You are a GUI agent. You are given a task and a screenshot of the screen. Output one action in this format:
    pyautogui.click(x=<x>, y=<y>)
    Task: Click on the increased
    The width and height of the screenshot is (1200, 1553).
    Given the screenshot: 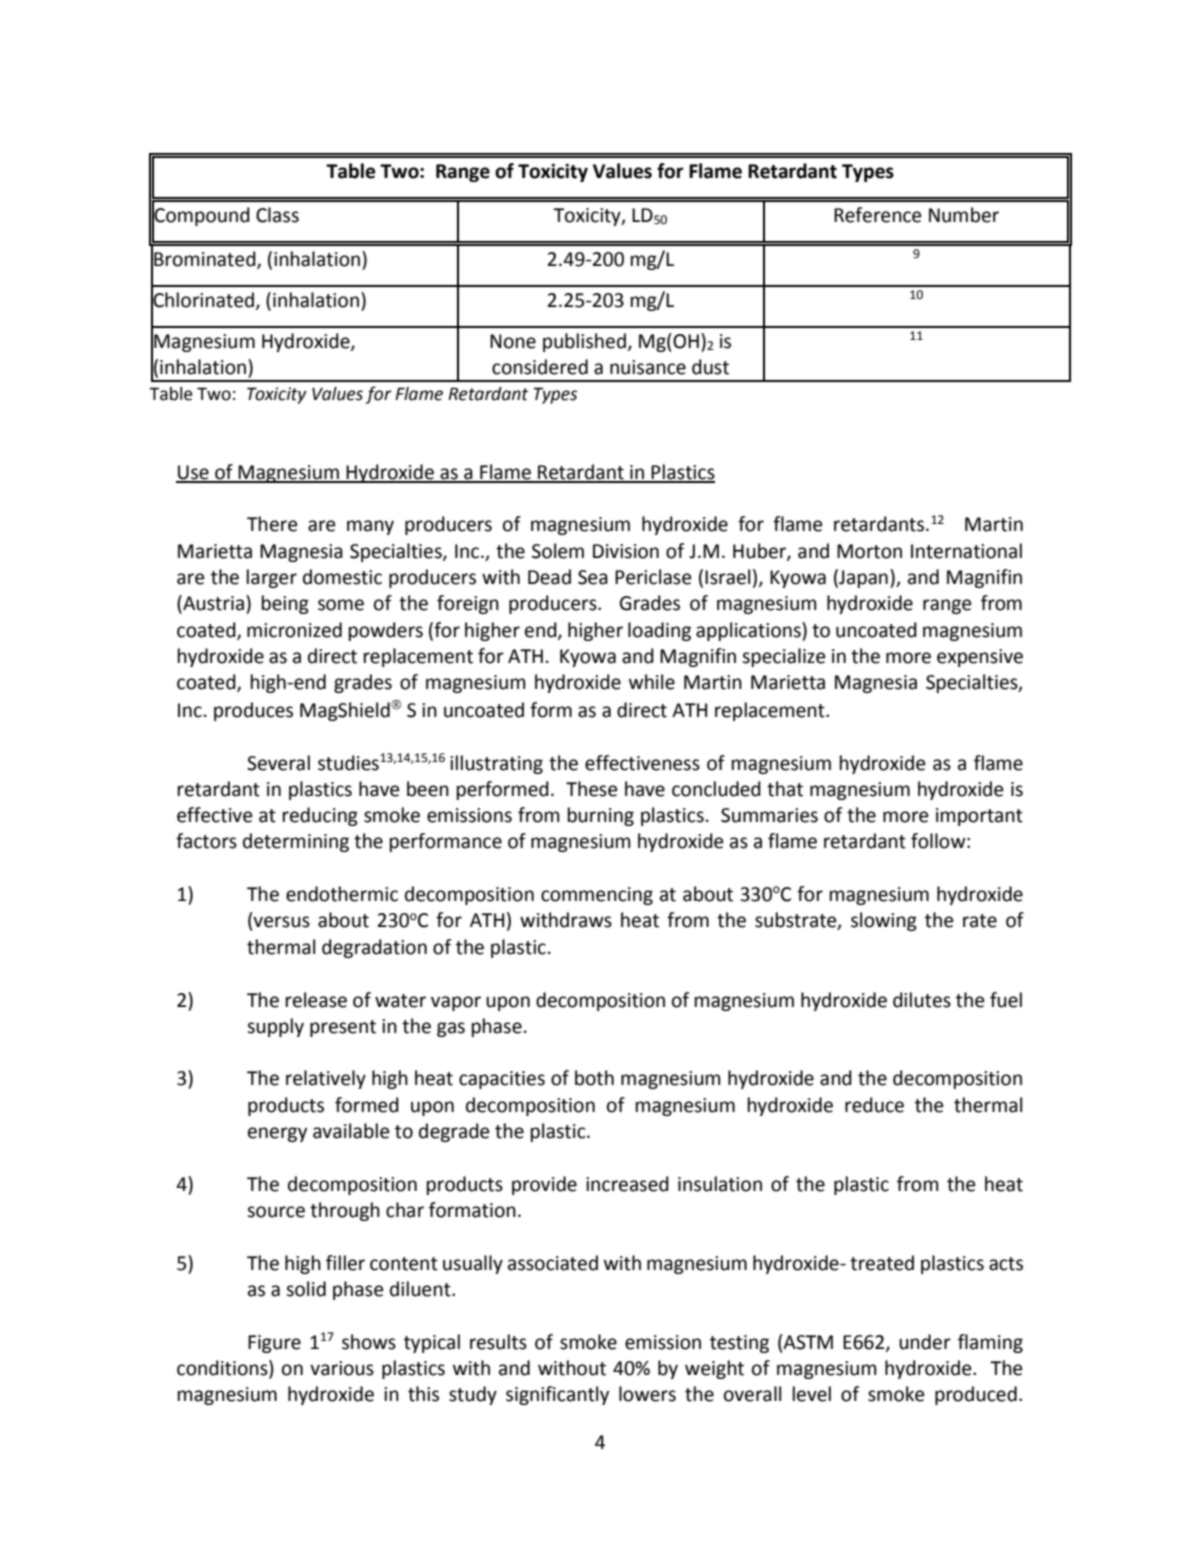 What is the action you would take?
    pyautogui.click(x=627, y=1184)
